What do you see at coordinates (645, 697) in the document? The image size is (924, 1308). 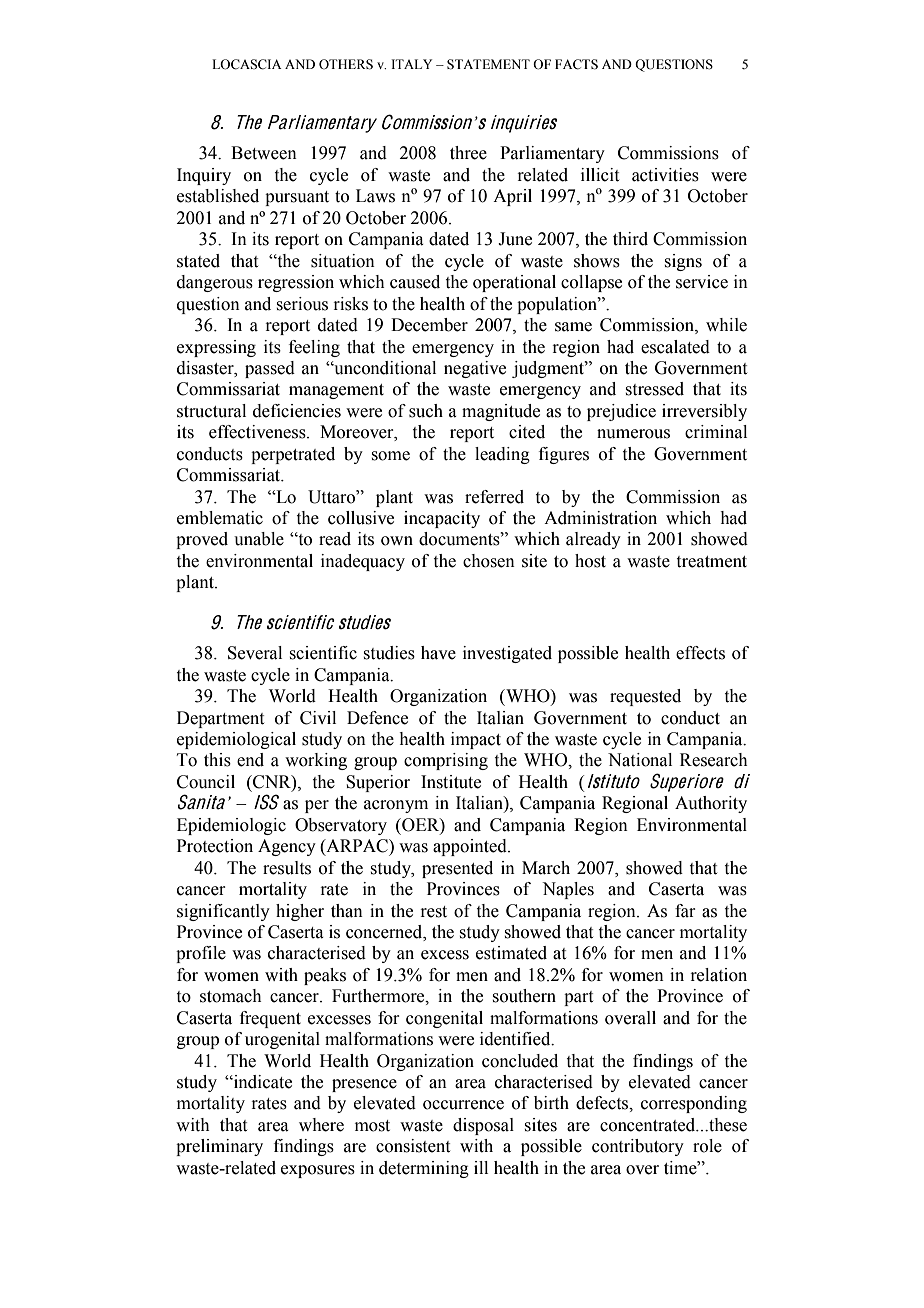 I see `requested` at bounding box center [645, 697].
